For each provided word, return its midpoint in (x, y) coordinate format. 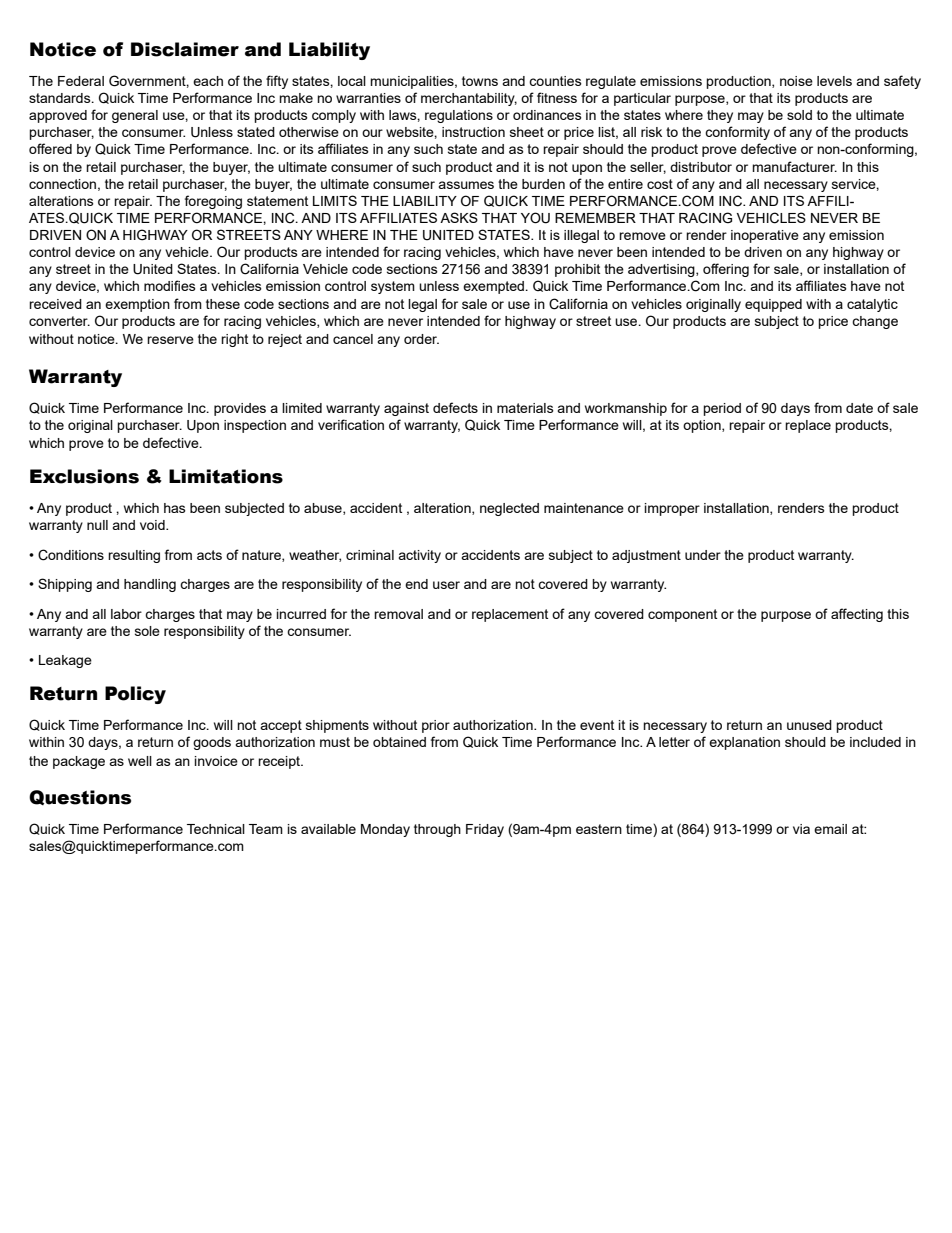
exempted (494, 287)
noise (796, 81)
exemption (137, 305)
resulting (134, 556)
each (208, 81)
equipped (773, 305)
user (446, 585)
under (703, 555)
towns (480, 81)
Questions (80, 797)
